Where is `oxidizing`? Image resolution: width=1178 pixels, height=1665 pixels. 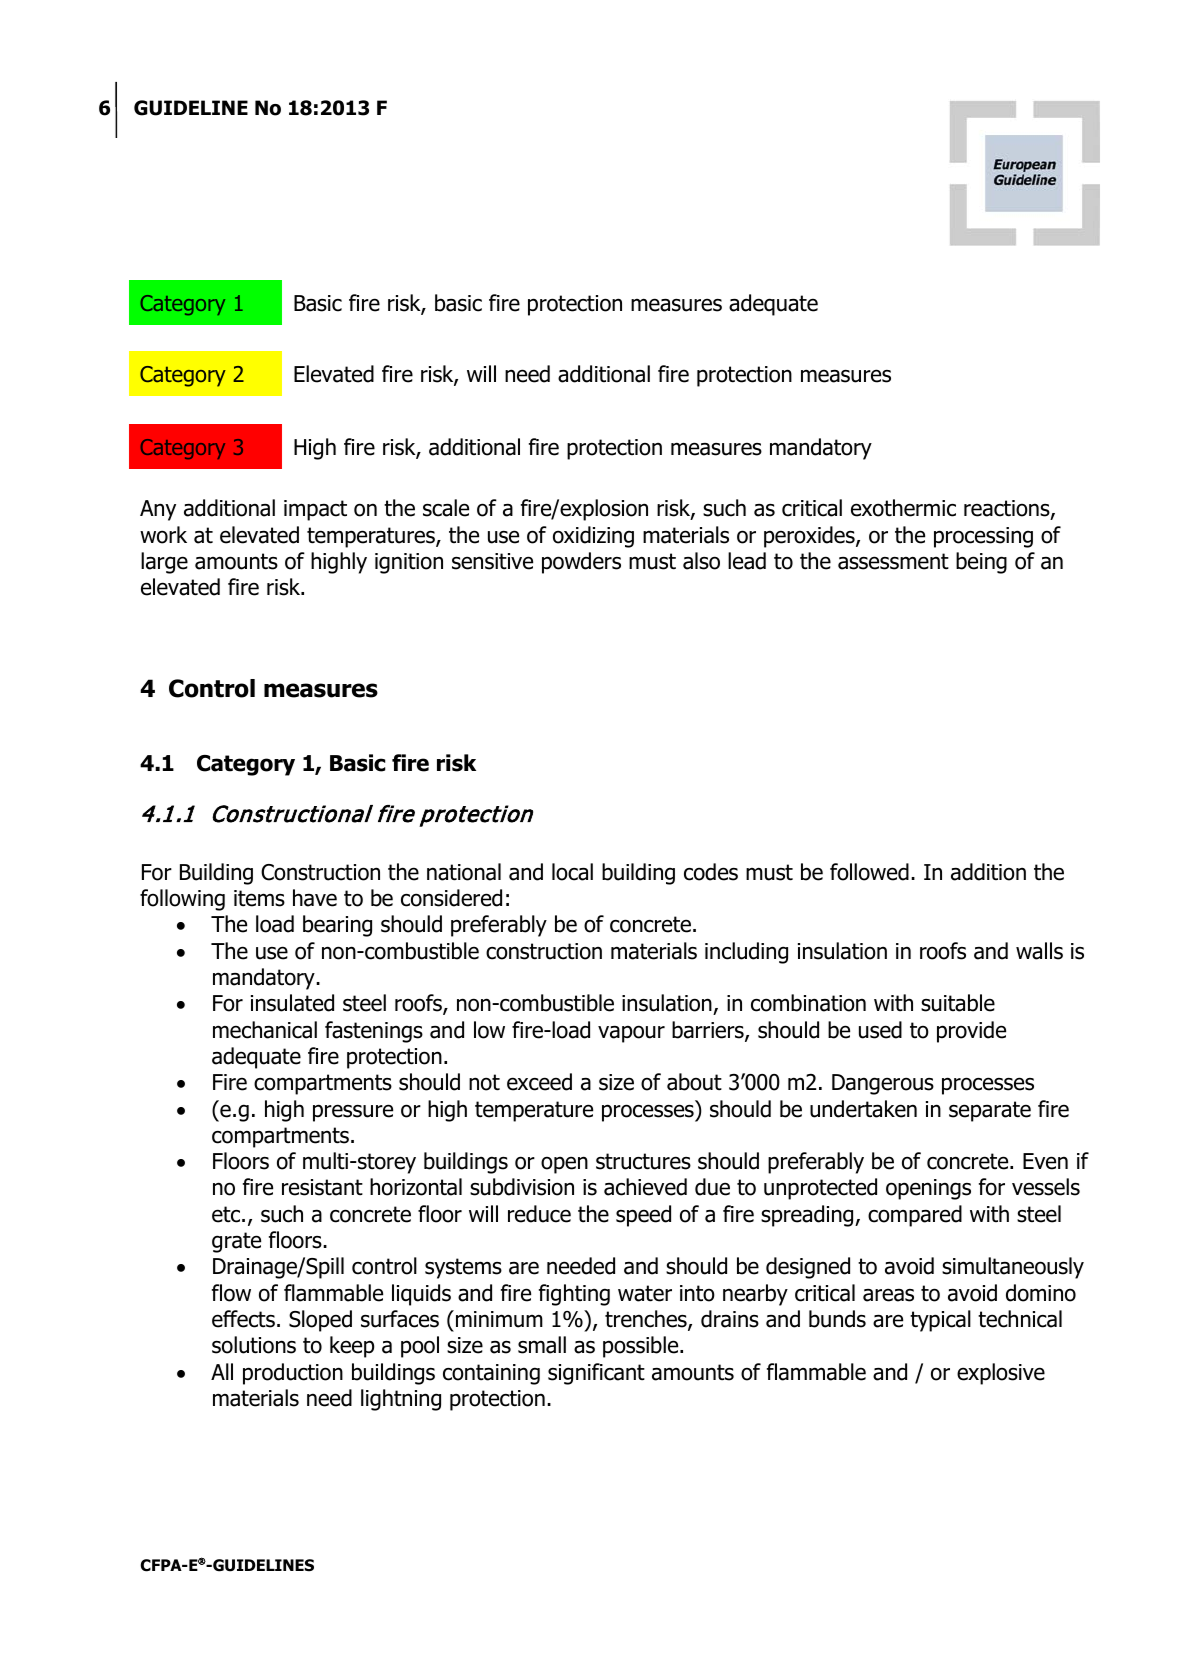 oxidizing is located at coordinates (593, 537).
